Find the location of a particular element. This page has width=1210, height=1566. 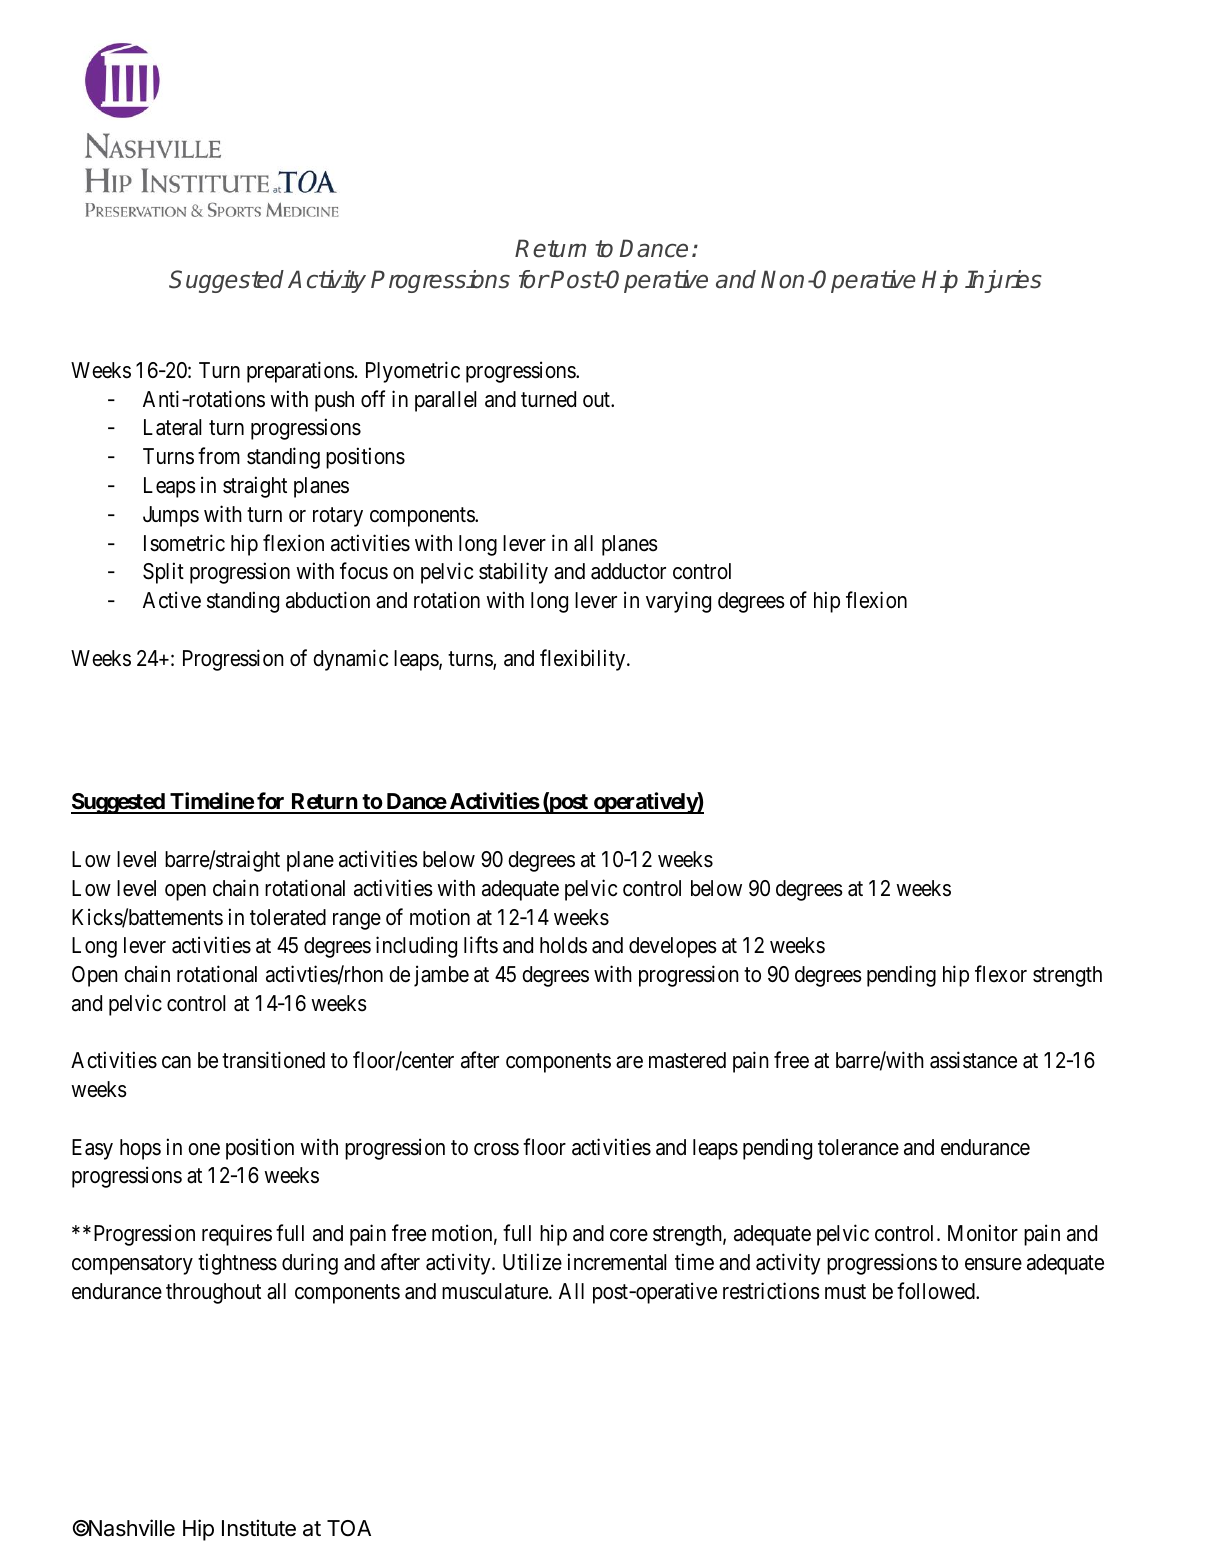

can is located at coordinates (176, 1062).
